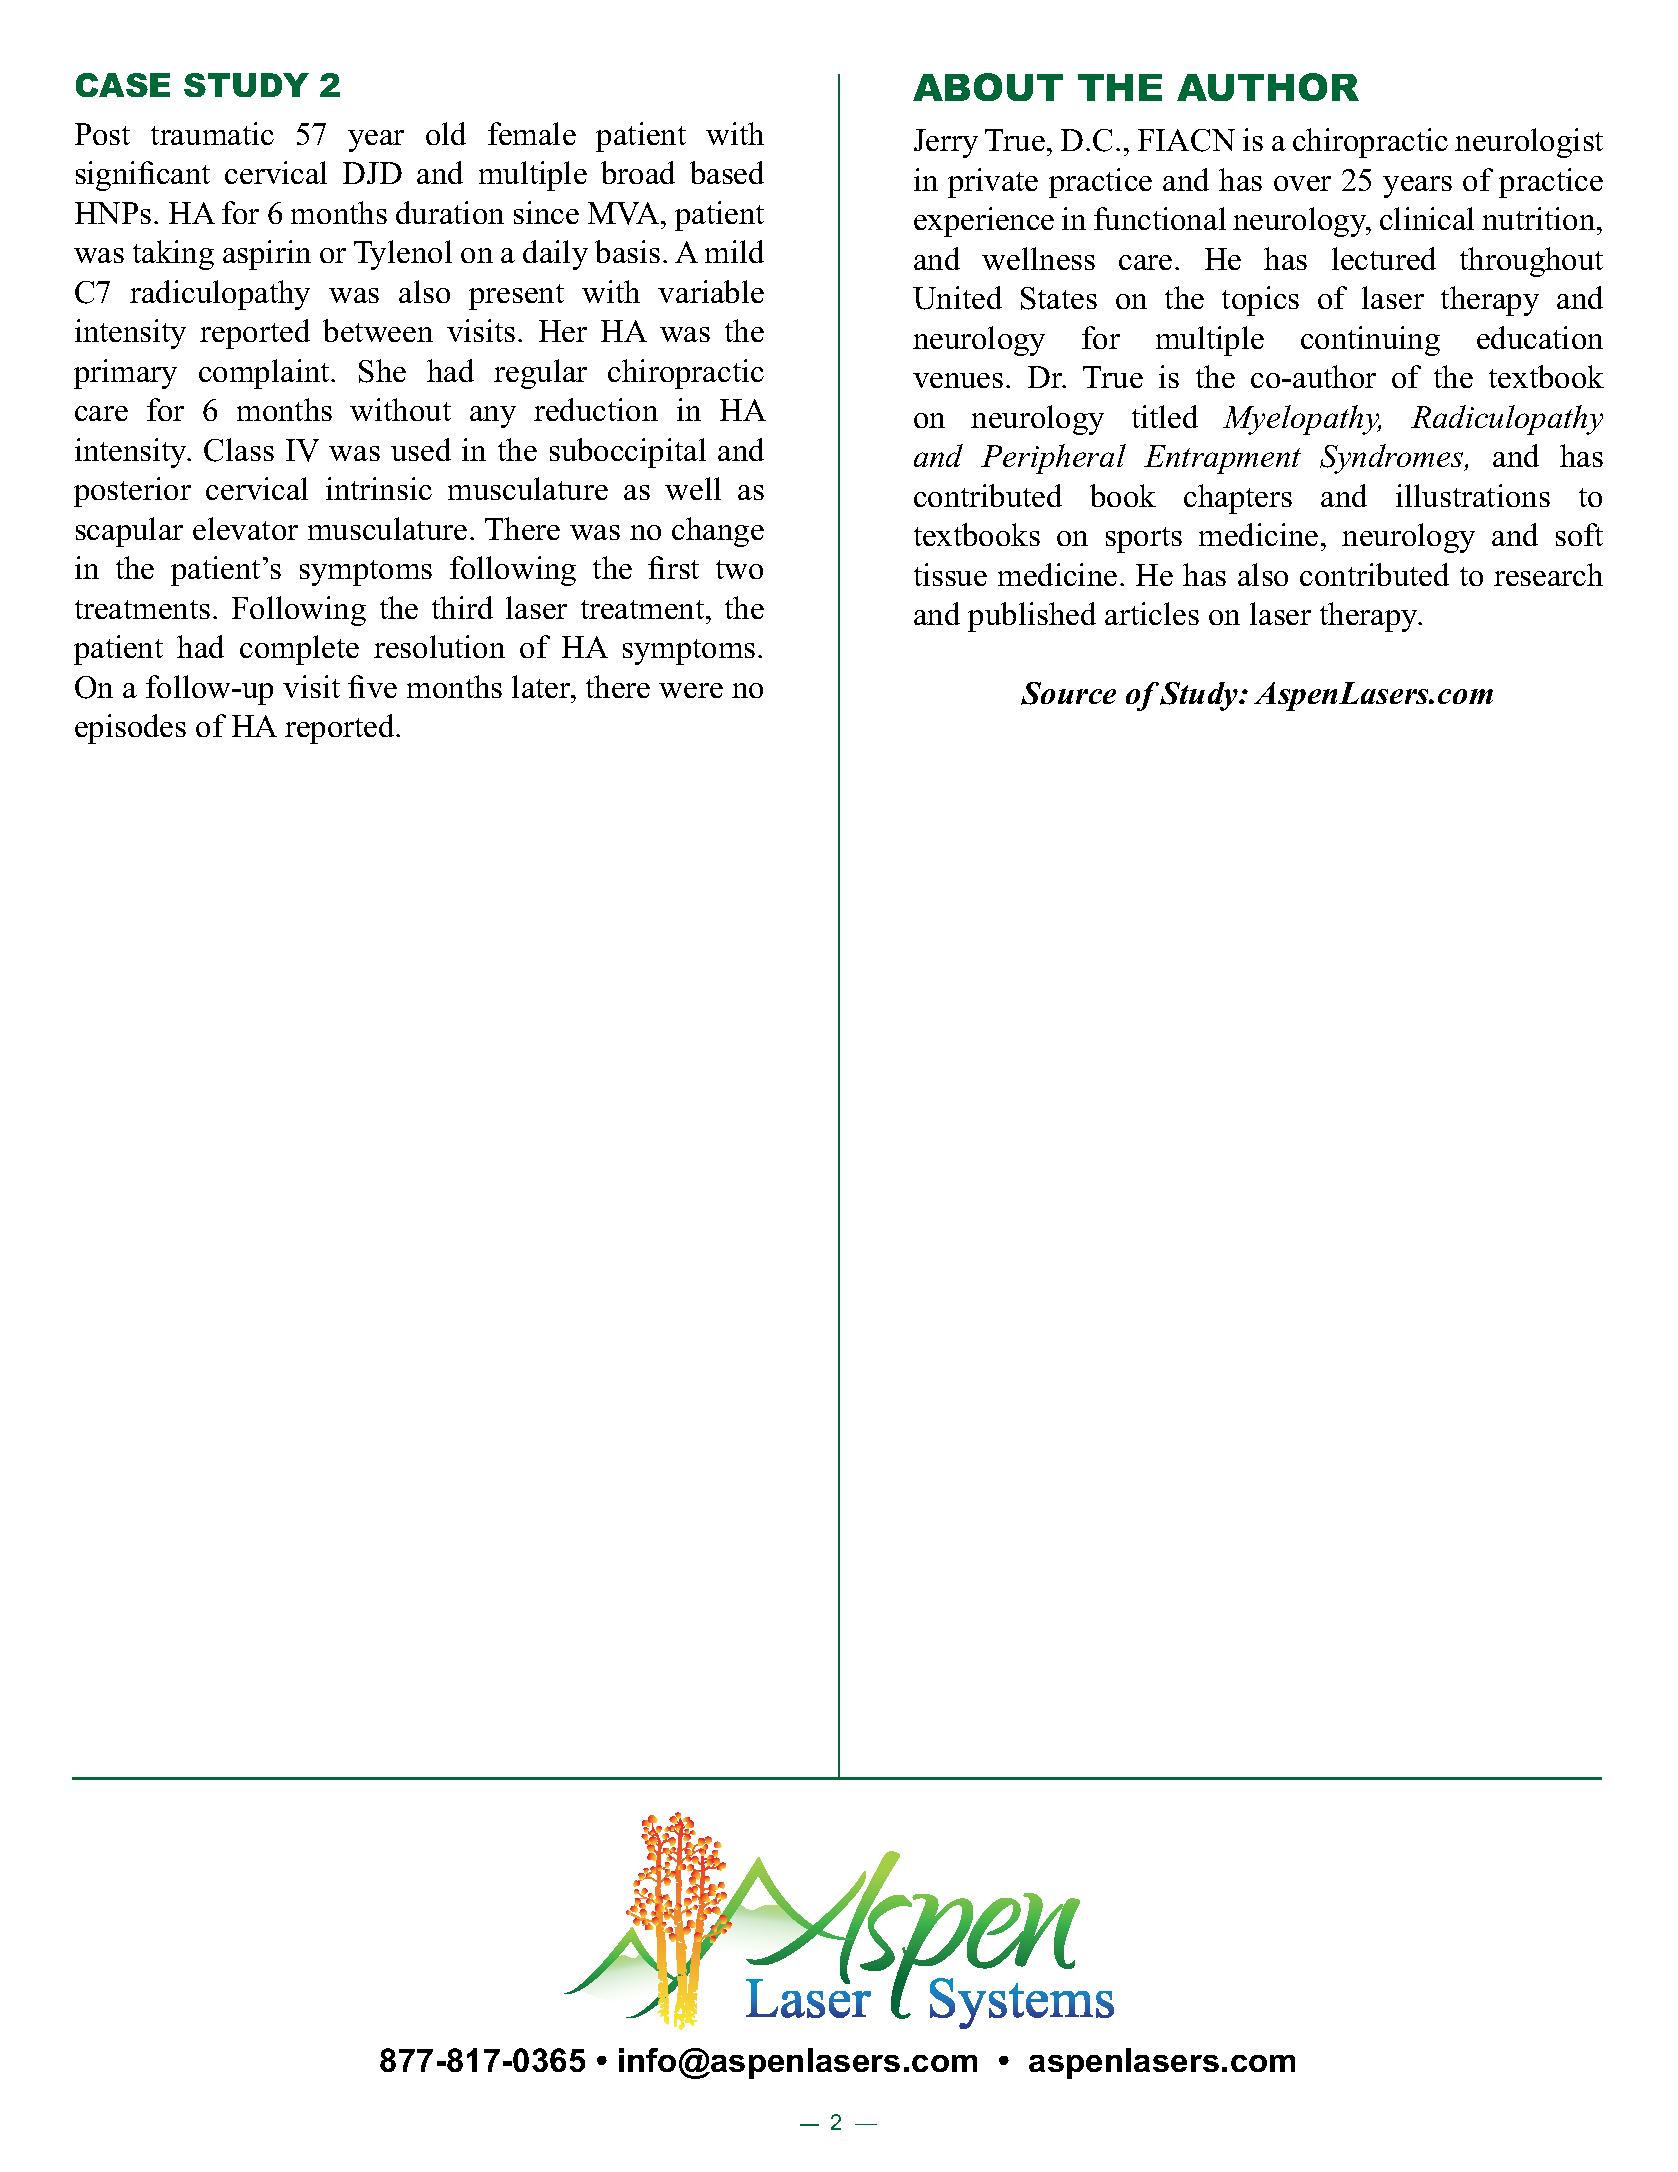 This document has width=1678, height=2172. Describe the element at coordinates (958, 380) in the document. I see `venues` at that location.
